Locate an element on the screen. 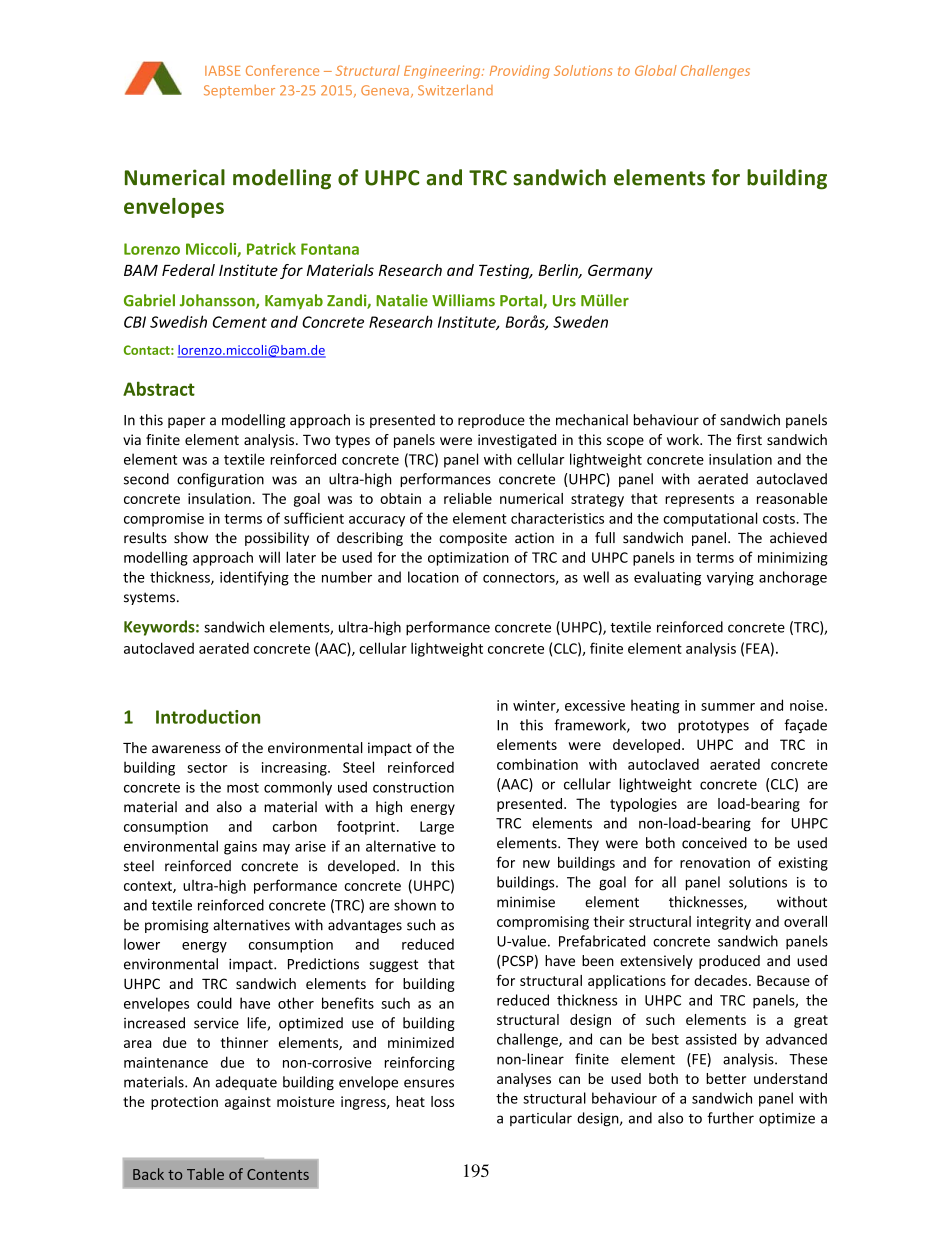  context is located at coordinates (149, 887).
